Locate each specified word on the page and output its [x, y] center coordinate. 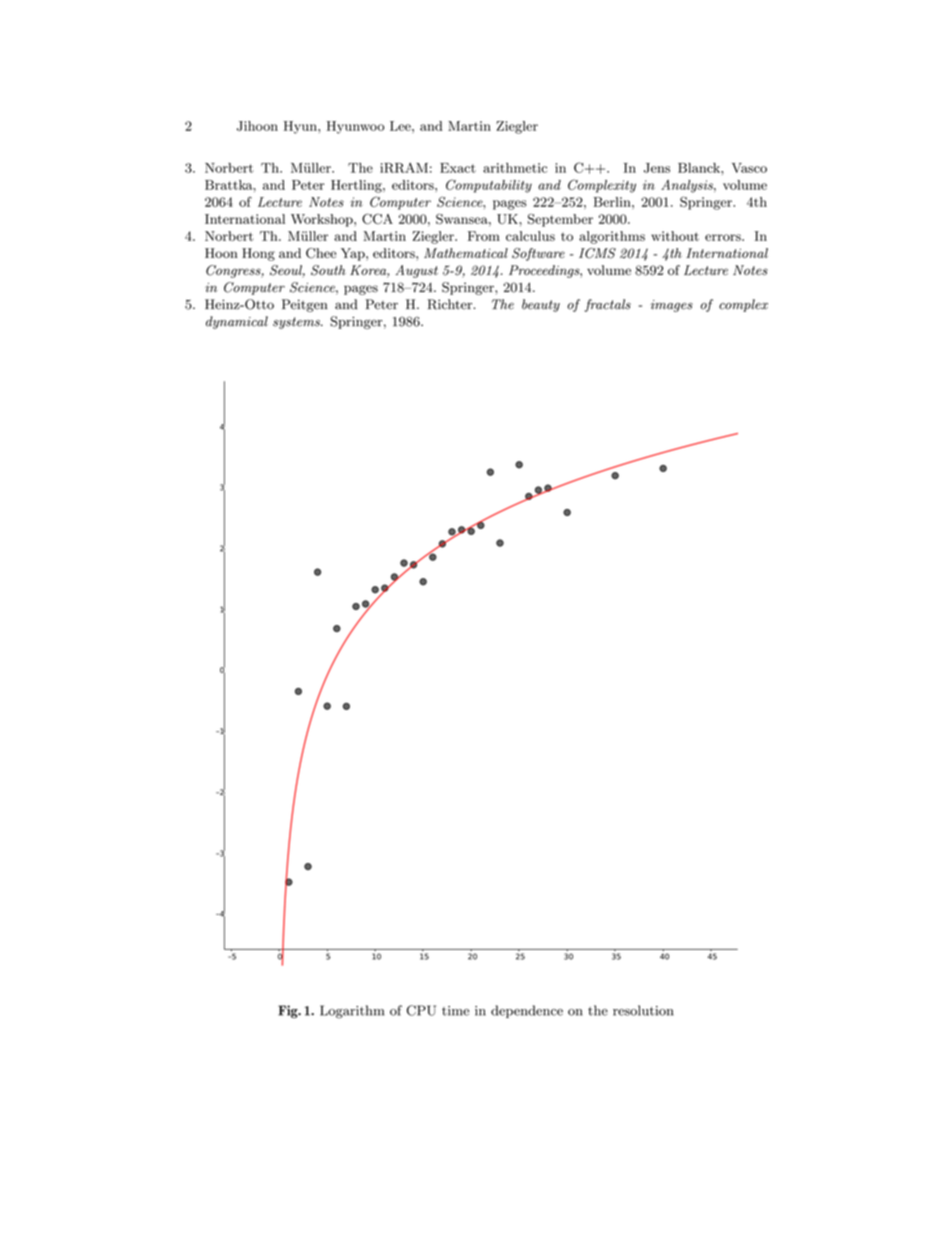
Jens [657, 168]
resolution [643, 1010]
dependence [527, 1011]
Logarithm [352, 1012]
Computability [489, 186]
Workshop [323, 220]
